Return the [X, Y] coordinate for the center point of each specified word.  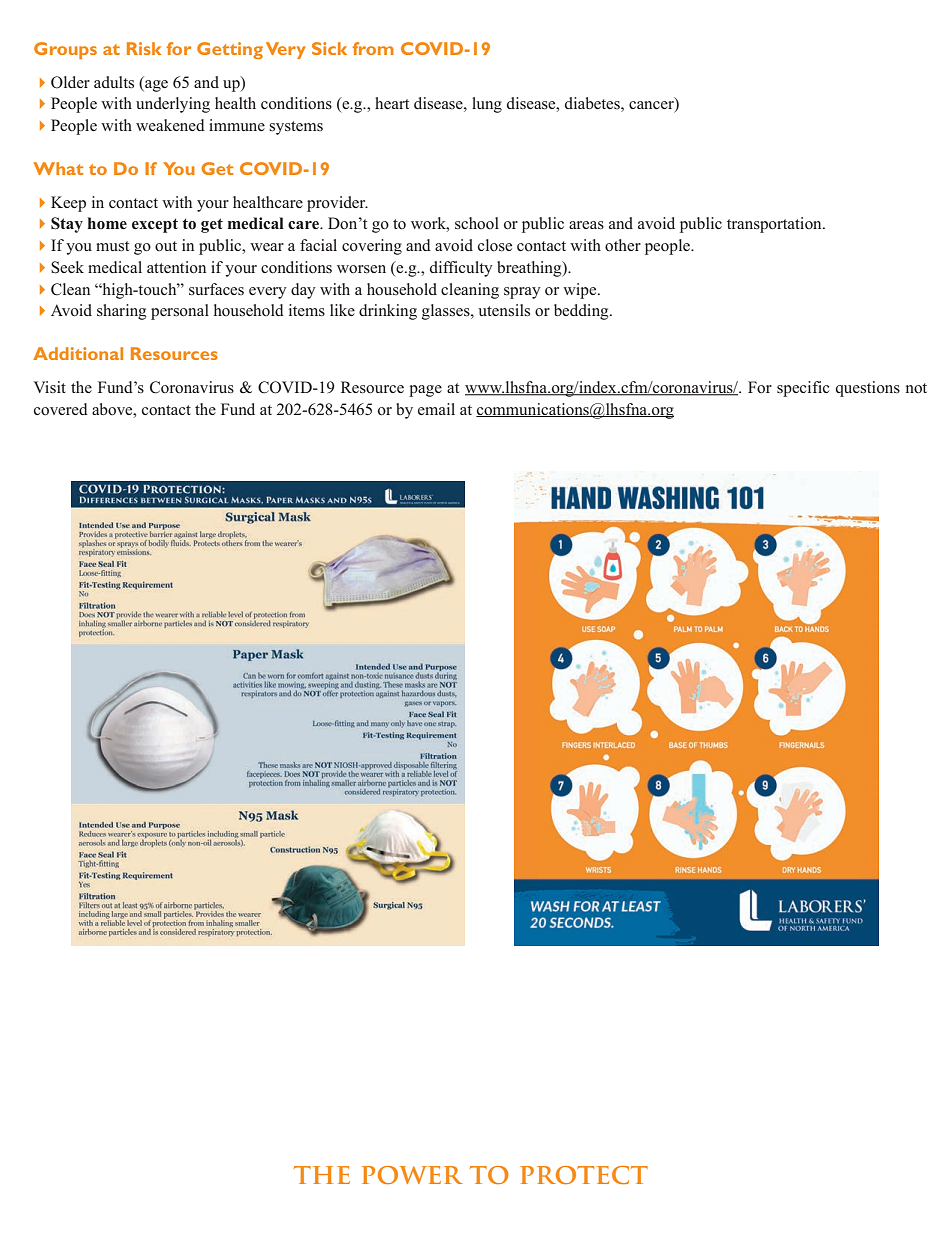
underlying [173, 105]
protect [584, 1175]
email [436, 409]
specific [803, 389]
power [412, 1175]
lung [487, 105]
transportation [775, 225]
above [113, 409]
